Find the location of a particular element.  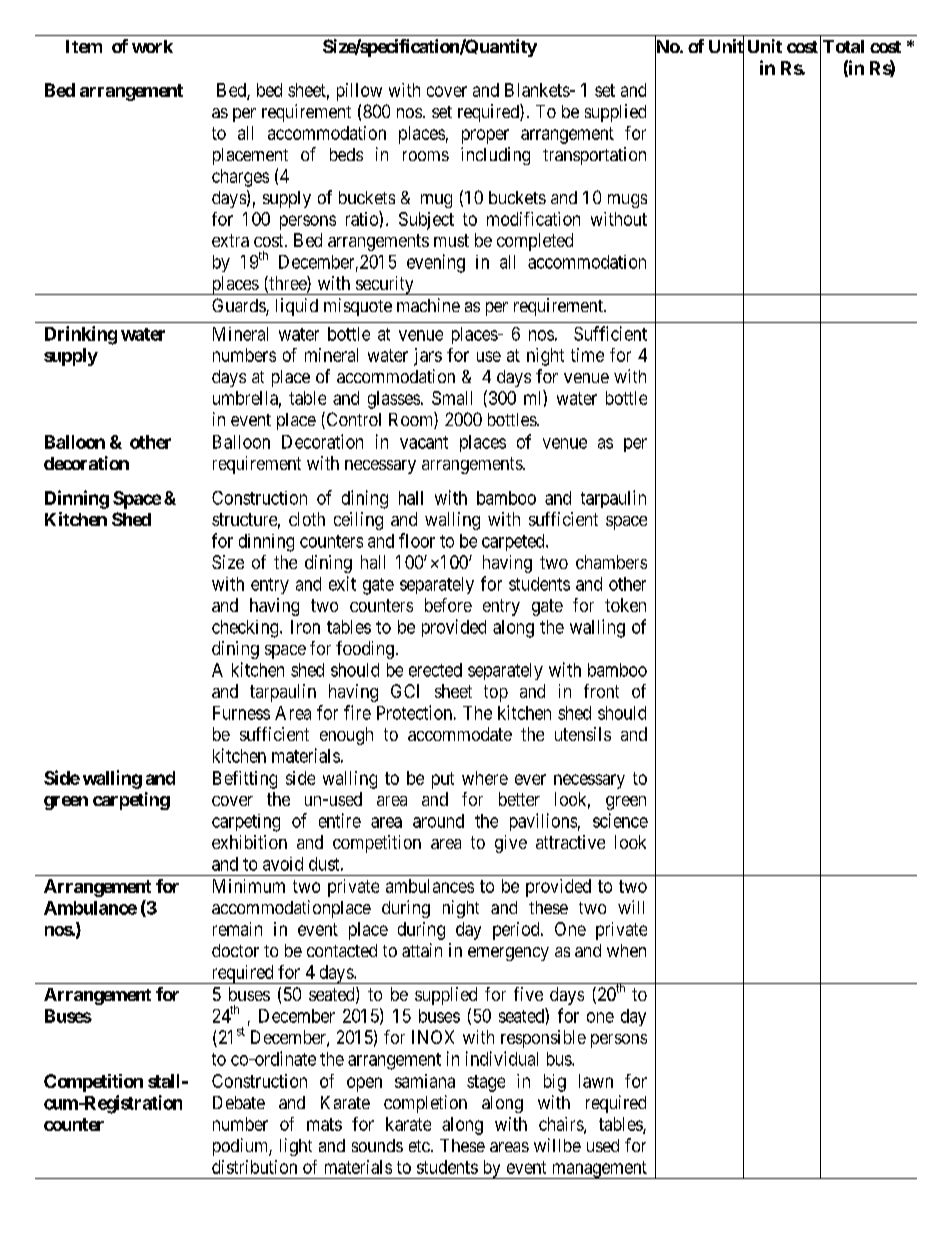

Total is located at coordinates (843, 46).
